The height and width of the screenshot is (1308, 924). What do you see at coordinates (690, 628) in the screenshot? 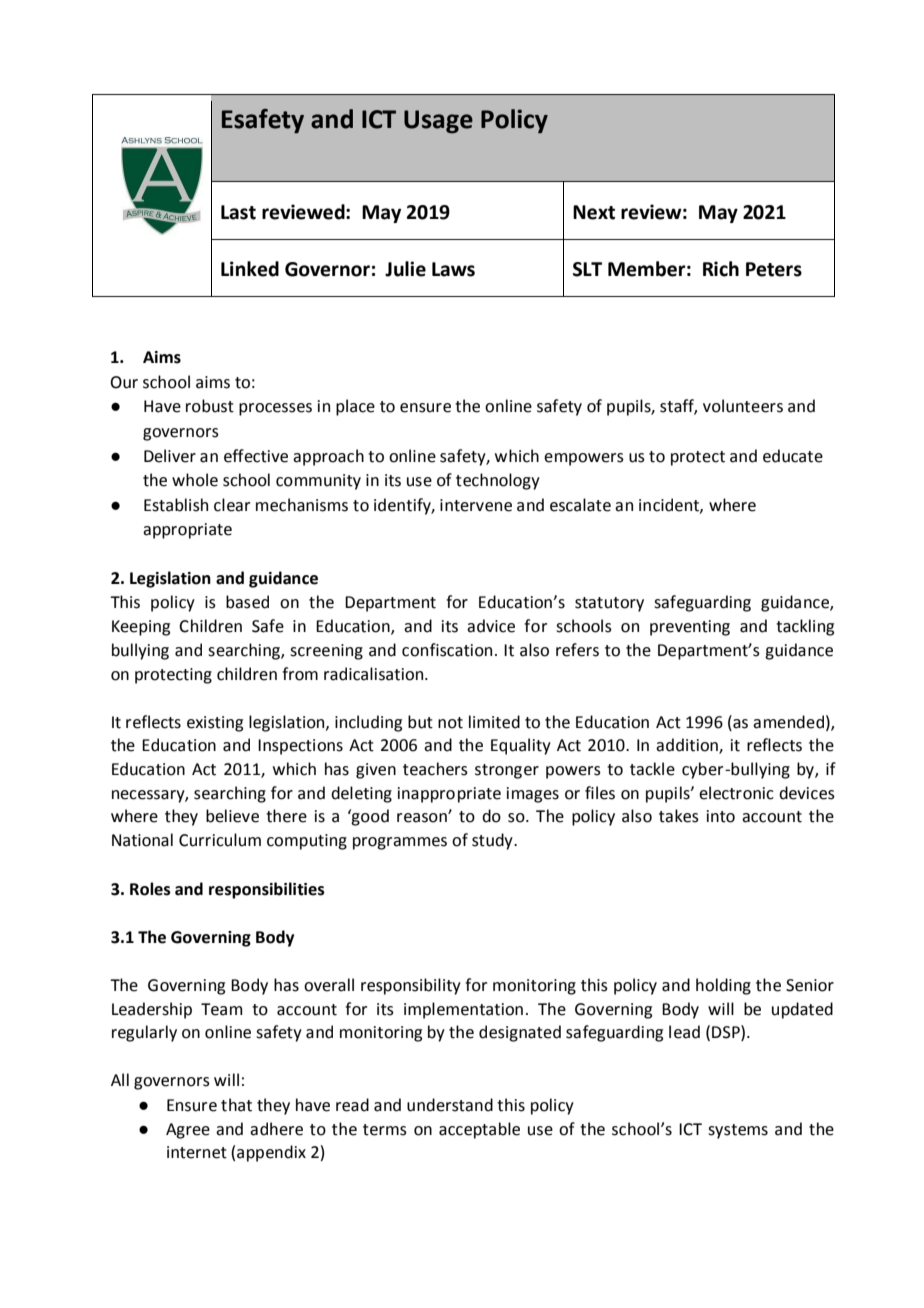
I see `preventing` at bounding box center [690, 628].
